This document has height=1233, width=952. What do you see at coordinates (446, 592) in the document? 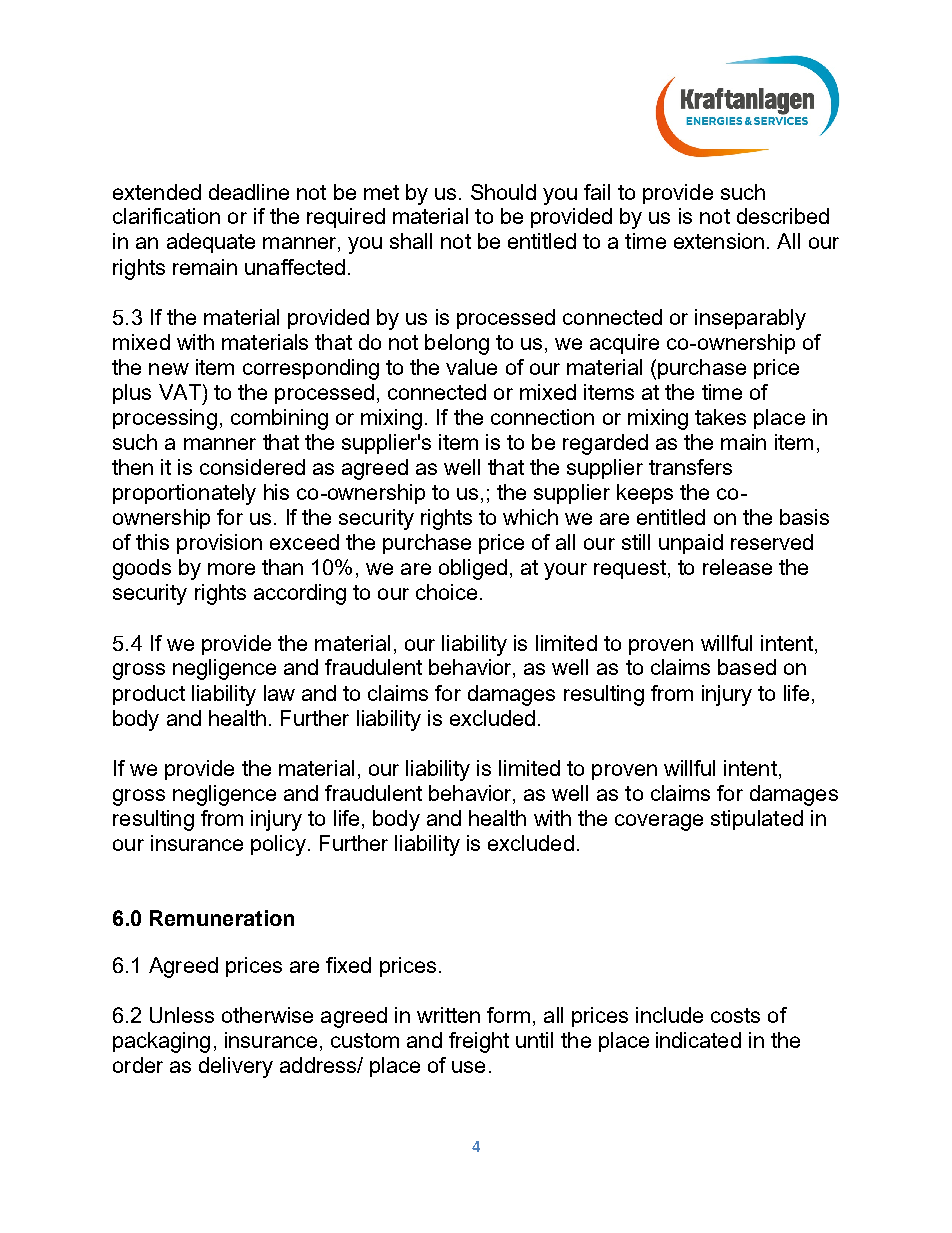
I see `choice` at bounding box center [446, 592].
